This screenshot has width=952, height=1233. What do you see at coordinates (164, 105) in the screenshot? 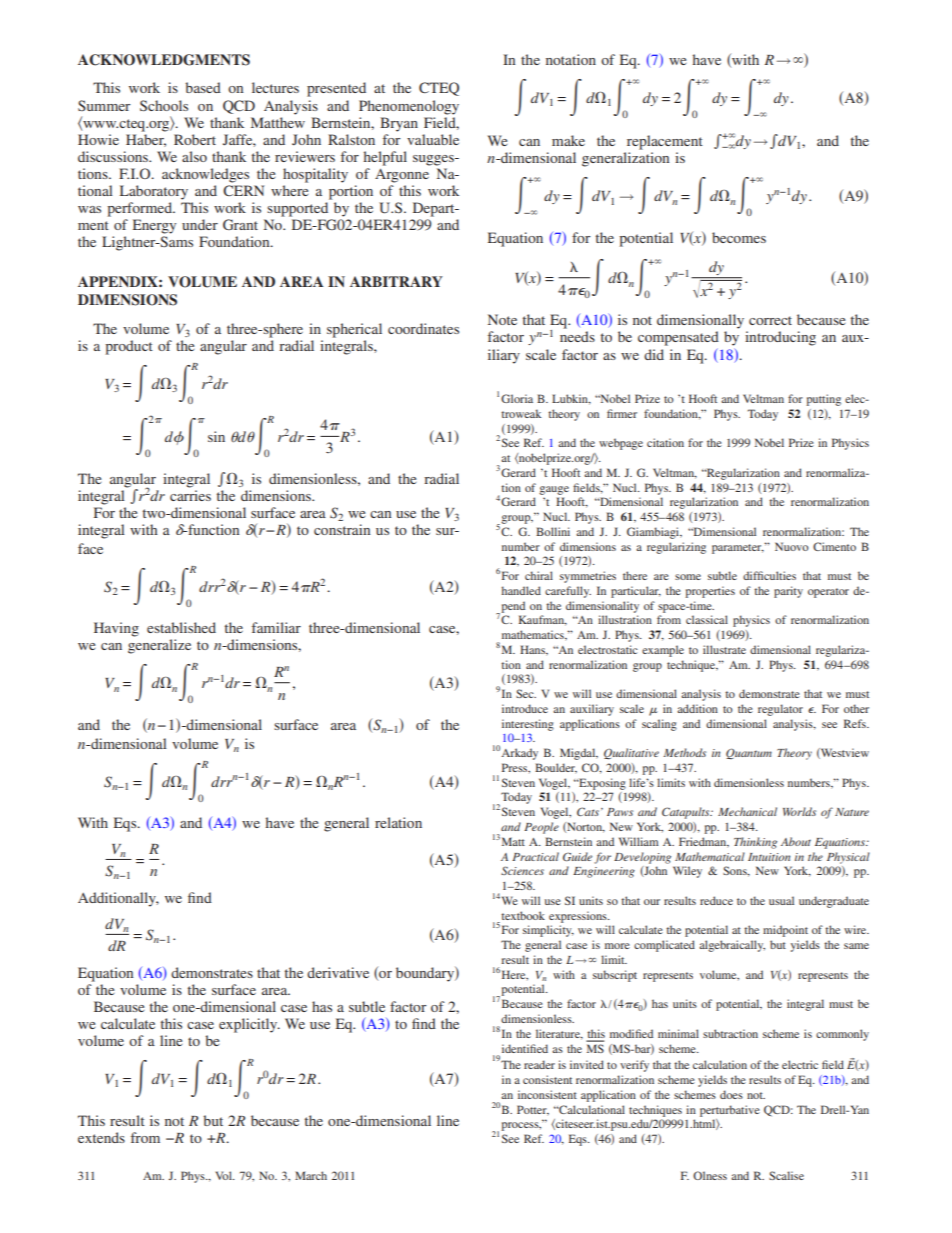
I see `Schools` at bounding box center [164, 105].
